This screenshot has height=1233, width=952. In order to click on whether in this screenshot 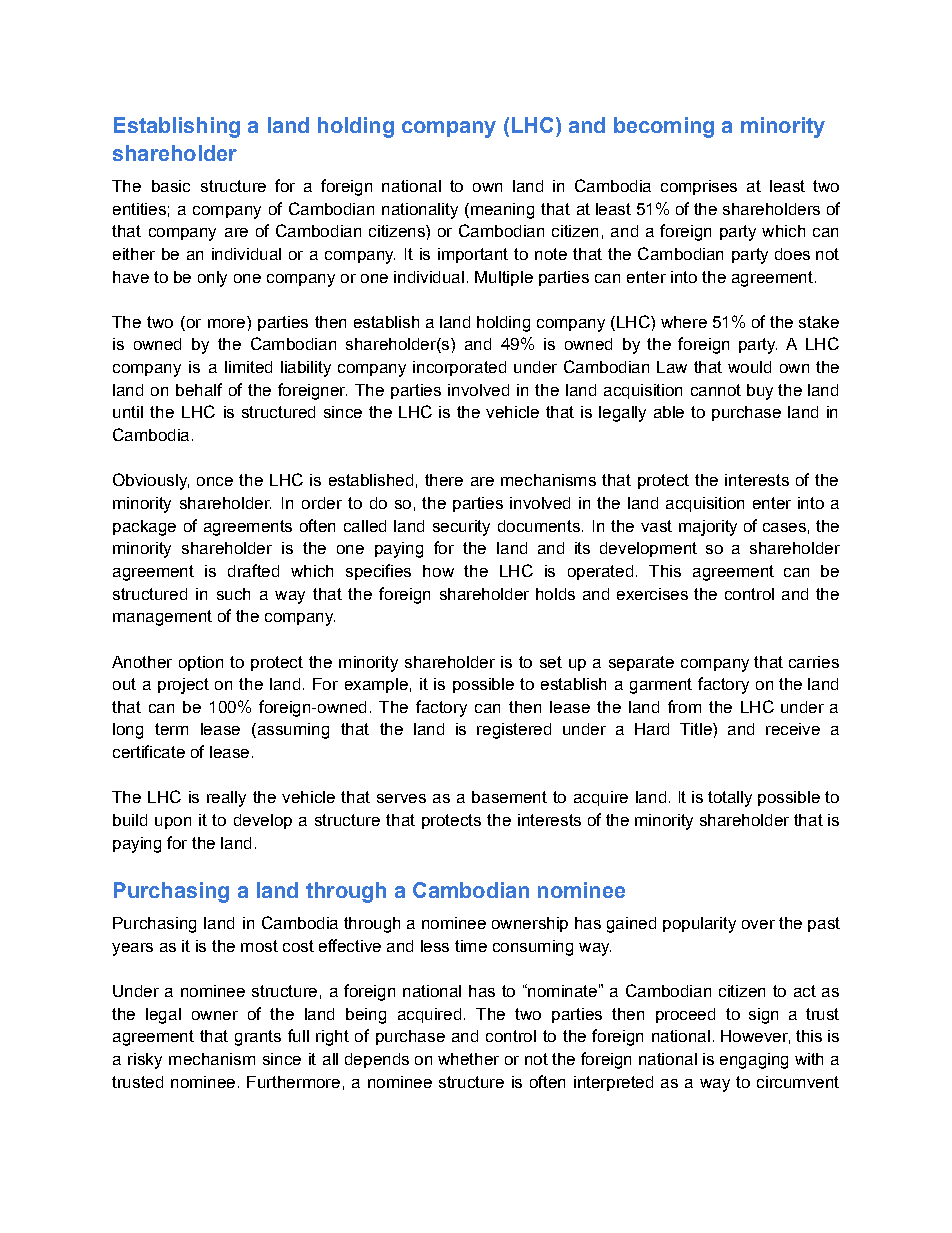, I will do `click(468, 1059)`.
